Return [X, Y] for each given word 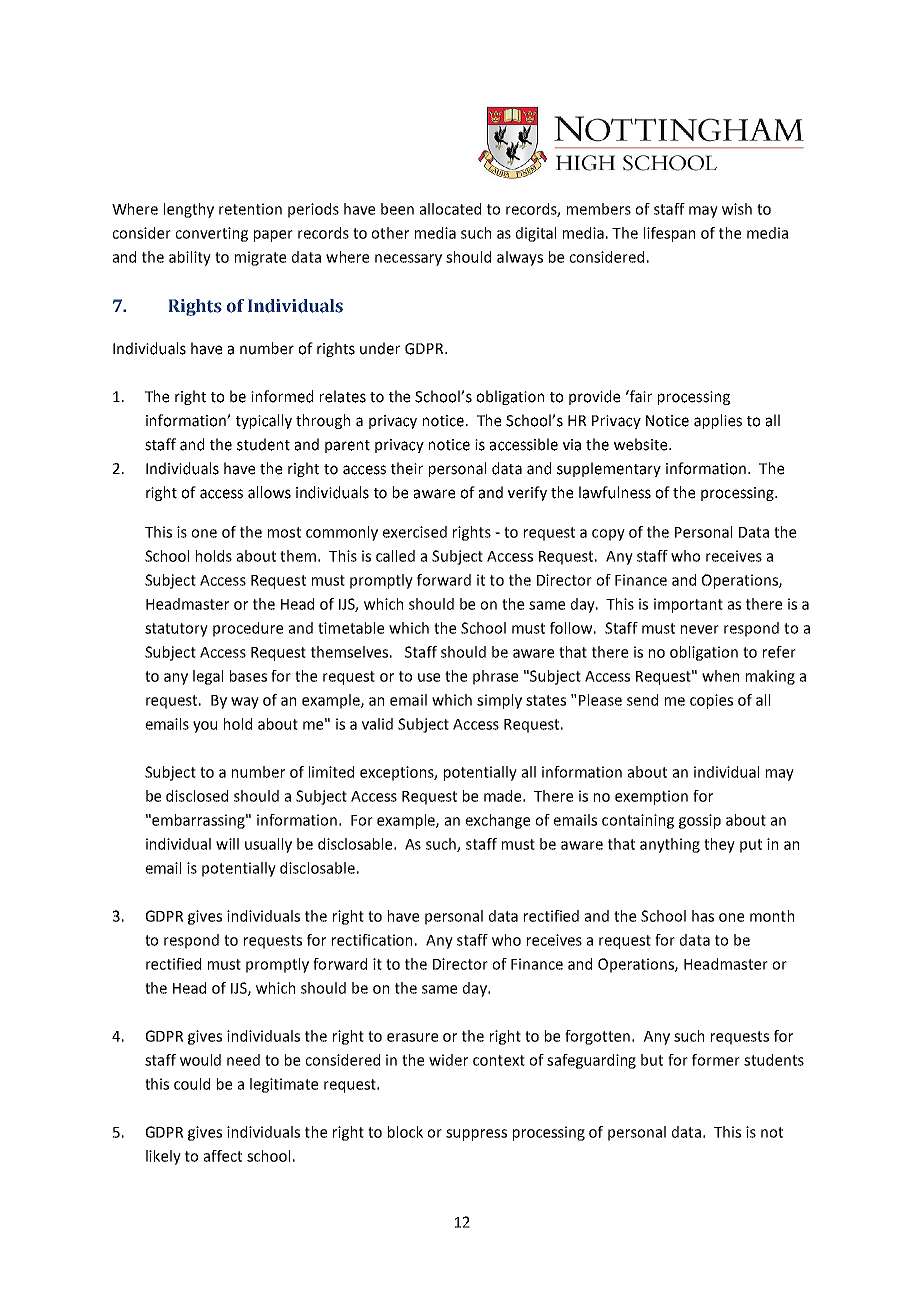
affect [223, 1156]
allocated [450, 209]
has [703, 916]
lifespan [669, 234]
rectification [372, 940]
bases [248, 676]
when [720, 676]
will [227, 844]
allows [269, 492]
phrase [495, 677]
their [407, 468]
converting [211, 234]
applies [718, 421]
